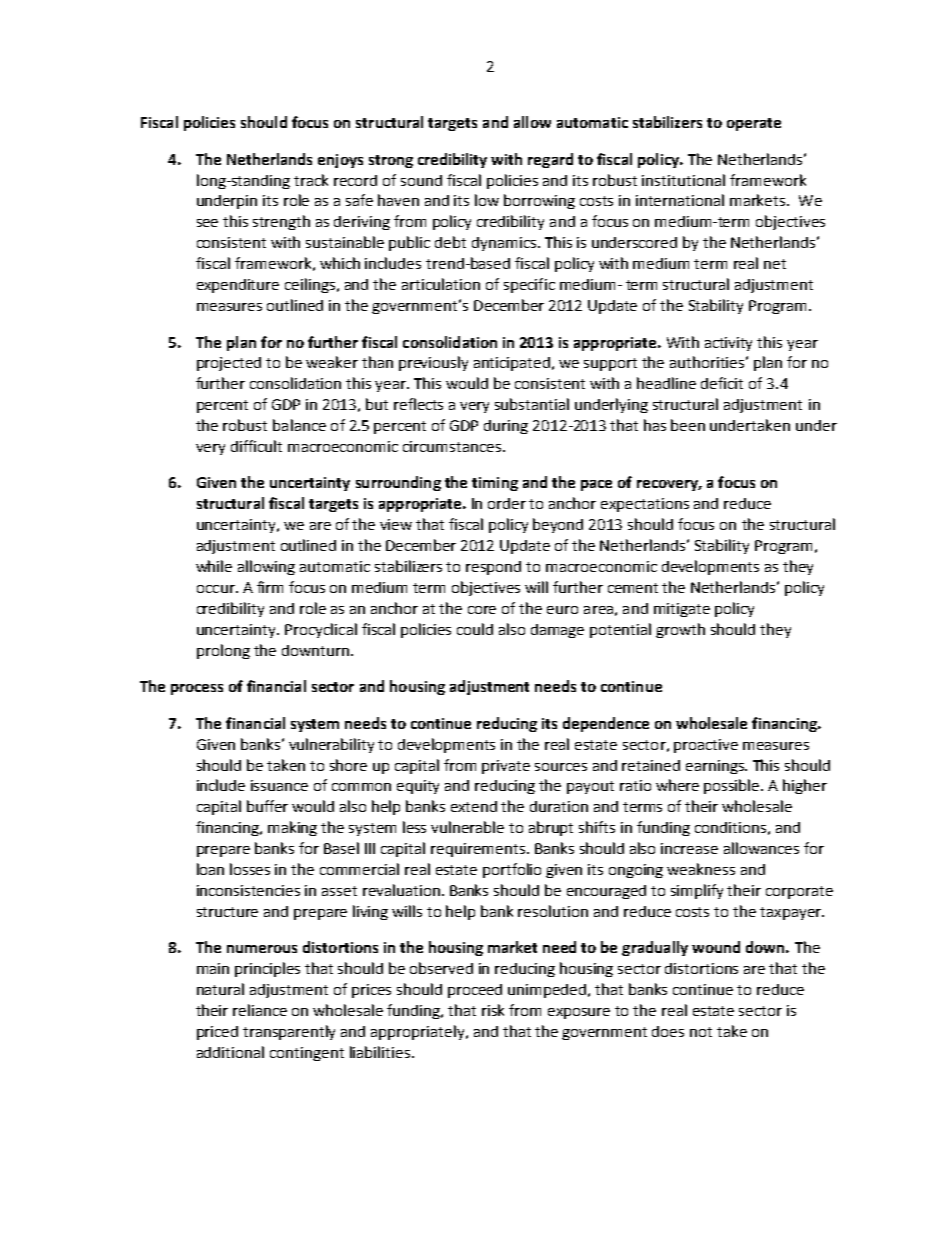 This screenshot has height=1233, width=952. What do you see at coordinates (550, 160) in the screenshot?
I see `regard` at bounding box center [550, 160].
